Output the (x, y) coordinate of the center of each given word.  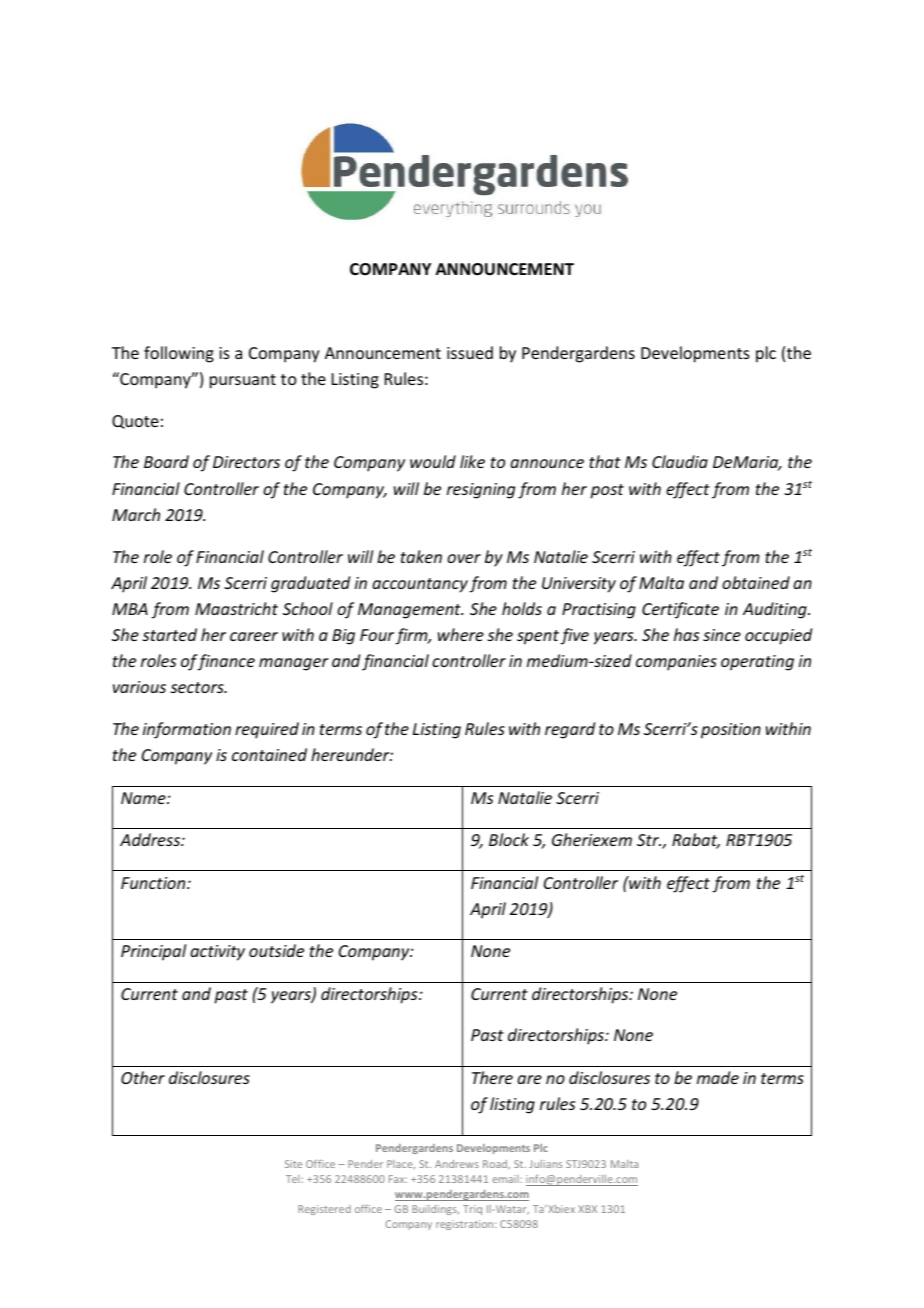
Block (509, 839)
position (731, 731)
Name (144, 798)
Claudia (680, 461)
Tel (293, 1179)
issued (470, 352)
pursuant (243, 381)
